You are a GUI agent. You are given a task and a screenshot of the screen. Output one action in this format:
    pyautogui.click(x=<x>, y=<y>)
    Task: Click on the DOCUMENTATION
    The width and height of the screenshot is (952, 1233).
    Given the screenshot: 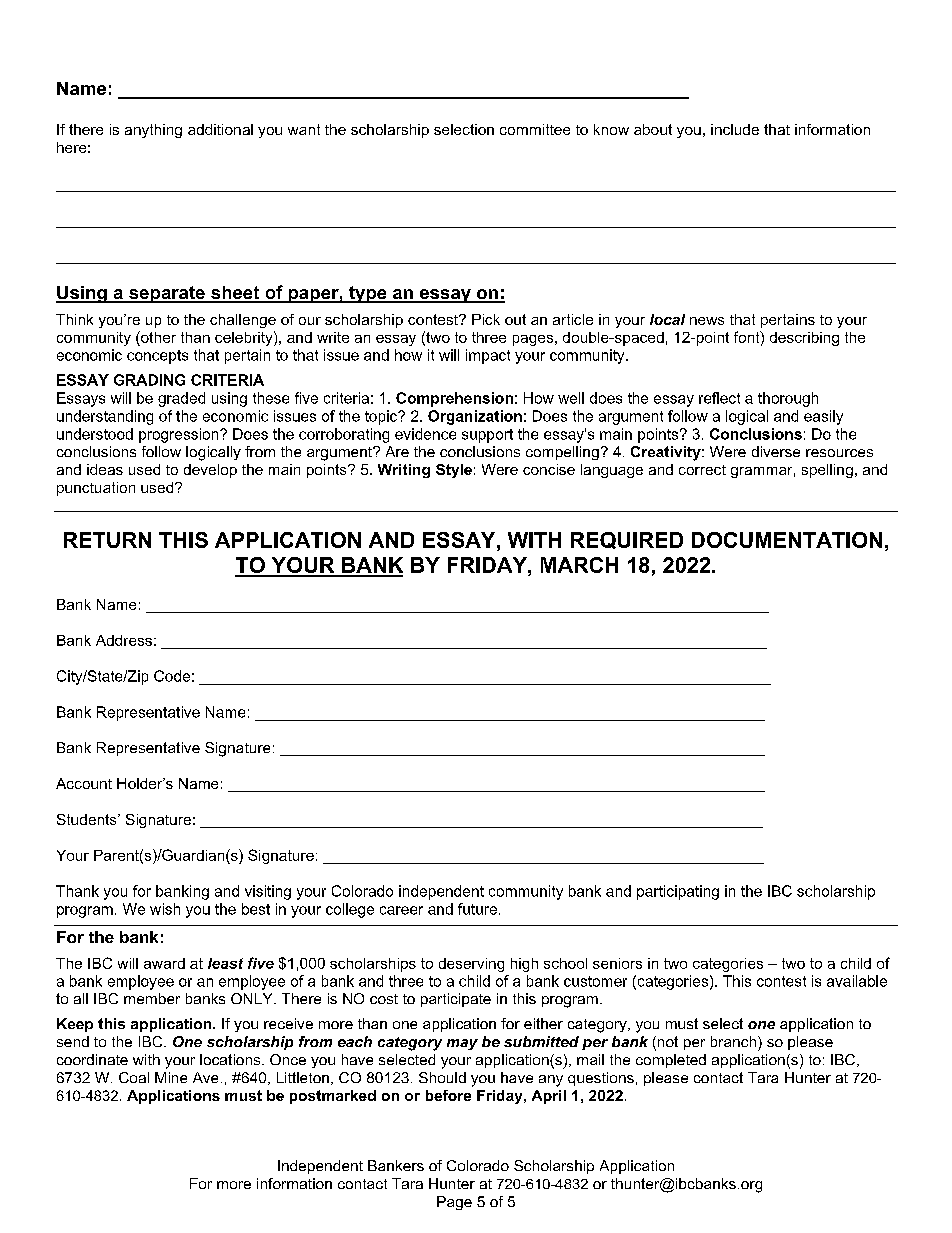 What is the action you would take?
    pyautogui.click(x=787, y=540)
